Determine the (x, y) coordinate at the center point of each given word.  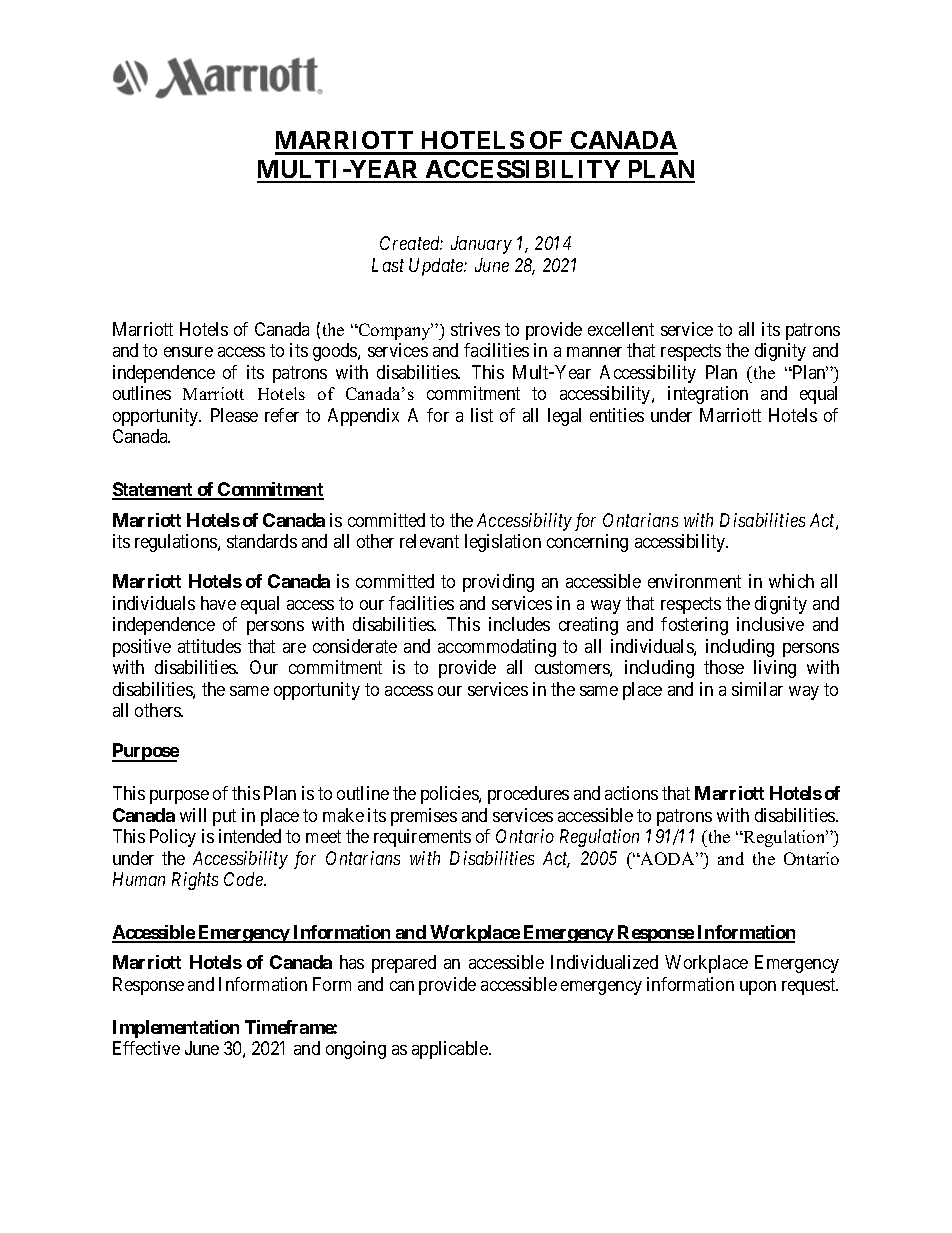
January (481, 245)
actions (631, 793)
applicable (451, 1050)
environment (694, 581)
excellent (621, 329)
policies (450, 795)
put (224, 817)
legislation (503, 543)
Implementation (176, 1029)
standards (262, 541)
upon (758, 988)
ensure (188, 352)
